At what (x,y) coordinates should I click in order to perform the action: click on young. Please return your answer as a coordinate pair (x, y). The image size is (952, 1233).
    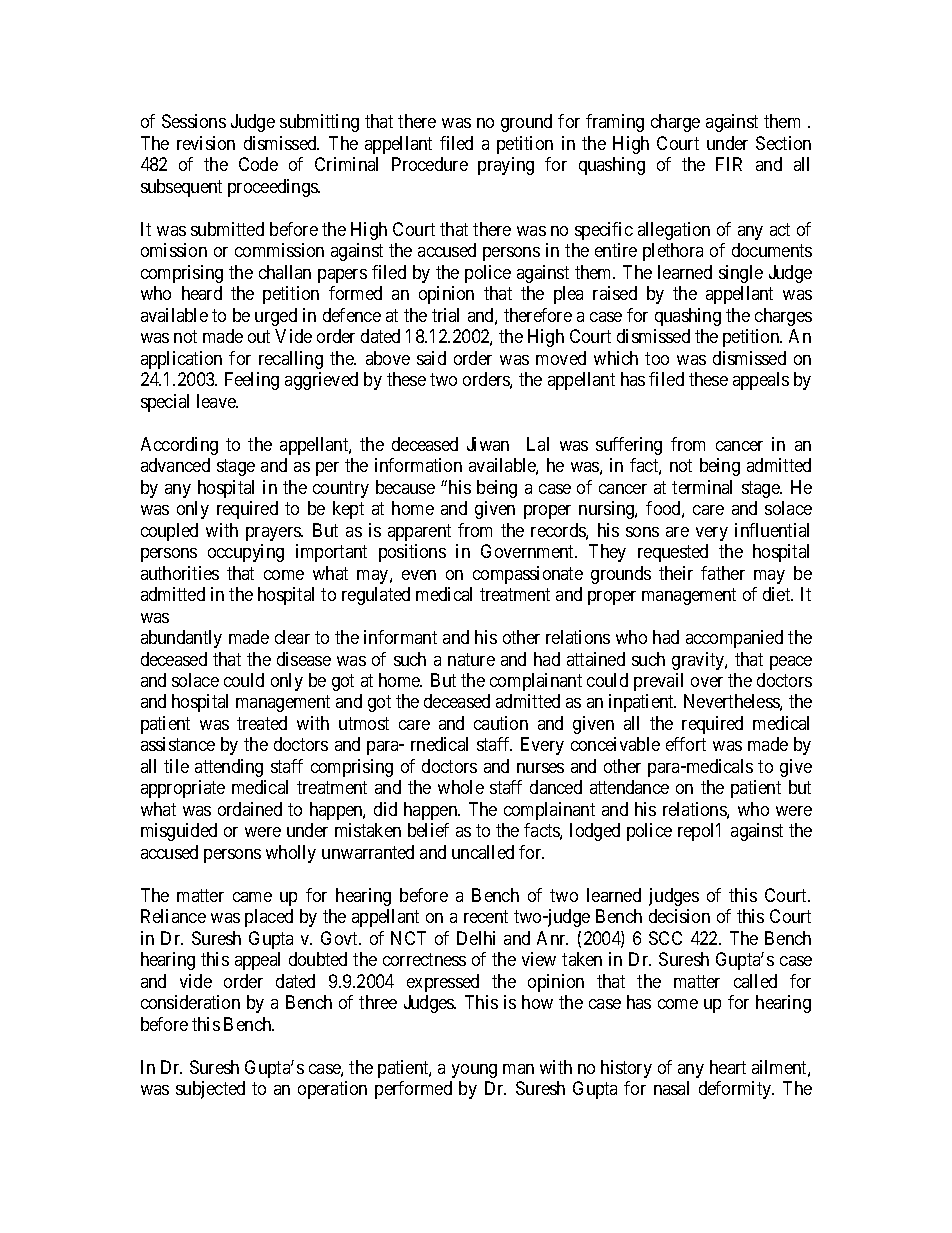
    Looking at the image, I should click on (474, 1071).
